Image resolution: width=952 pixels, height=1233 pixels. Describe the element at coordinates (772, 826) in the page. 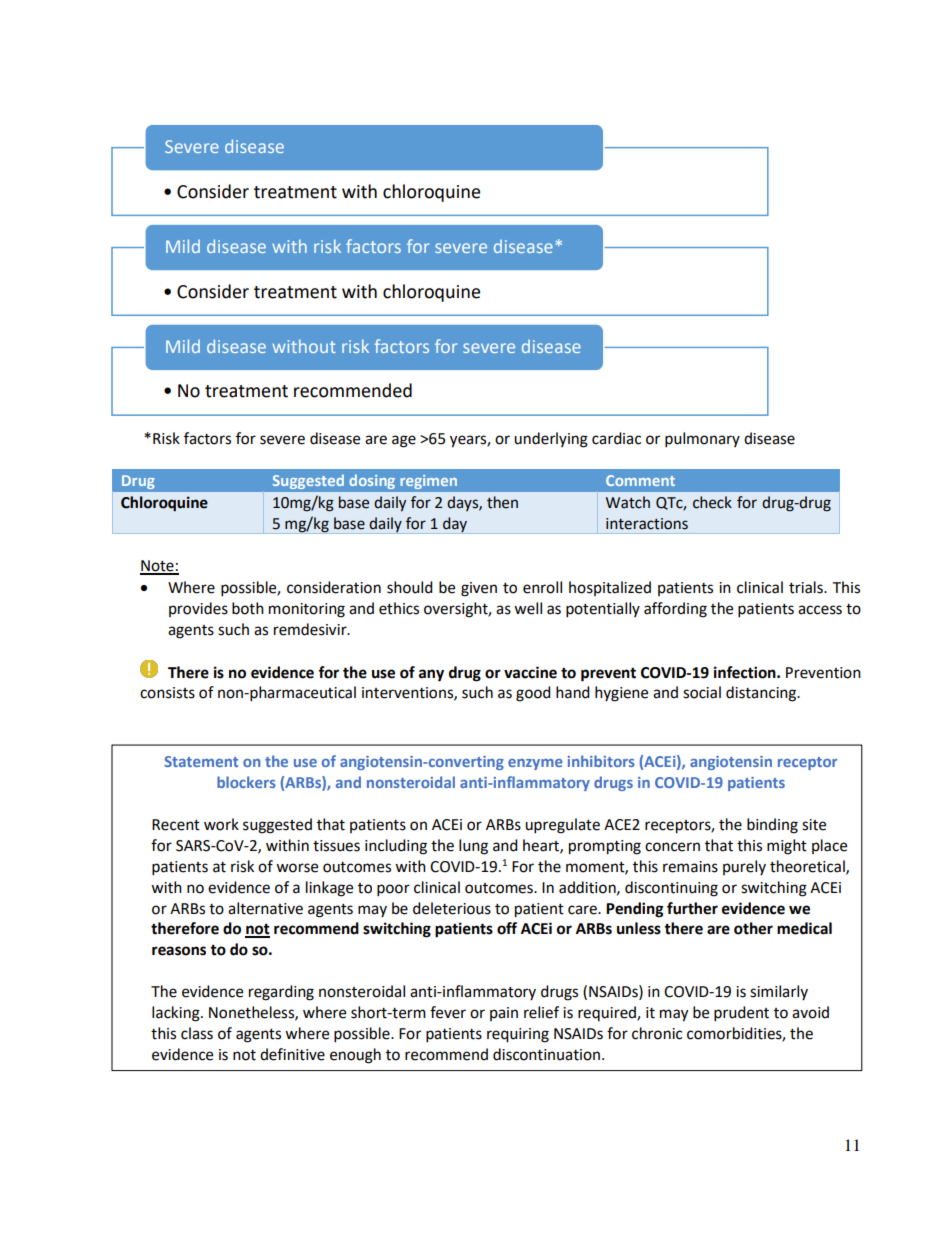

I see `binding` at that location.
